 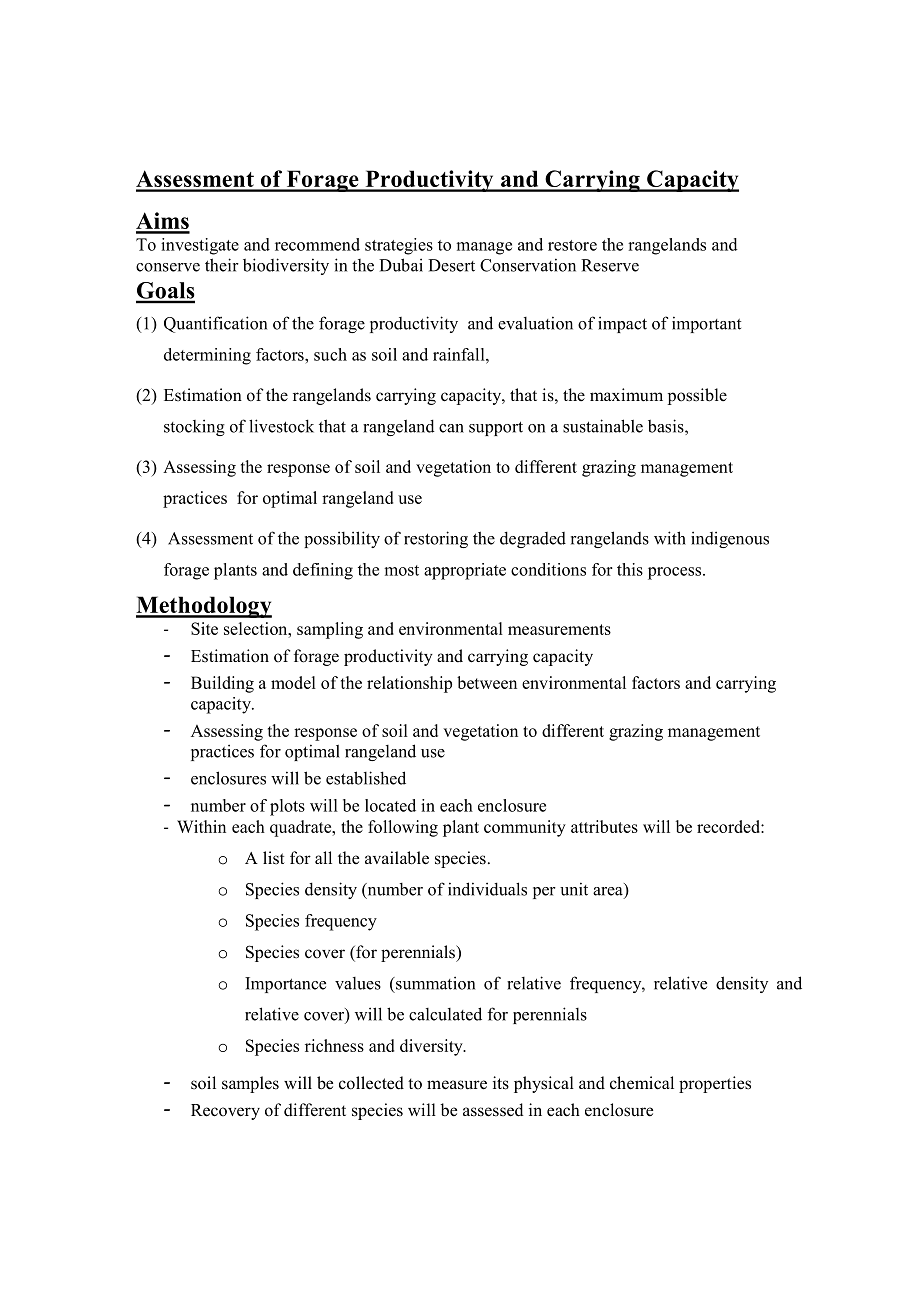 I want to click on stocking, so click(x=194, y=427).
